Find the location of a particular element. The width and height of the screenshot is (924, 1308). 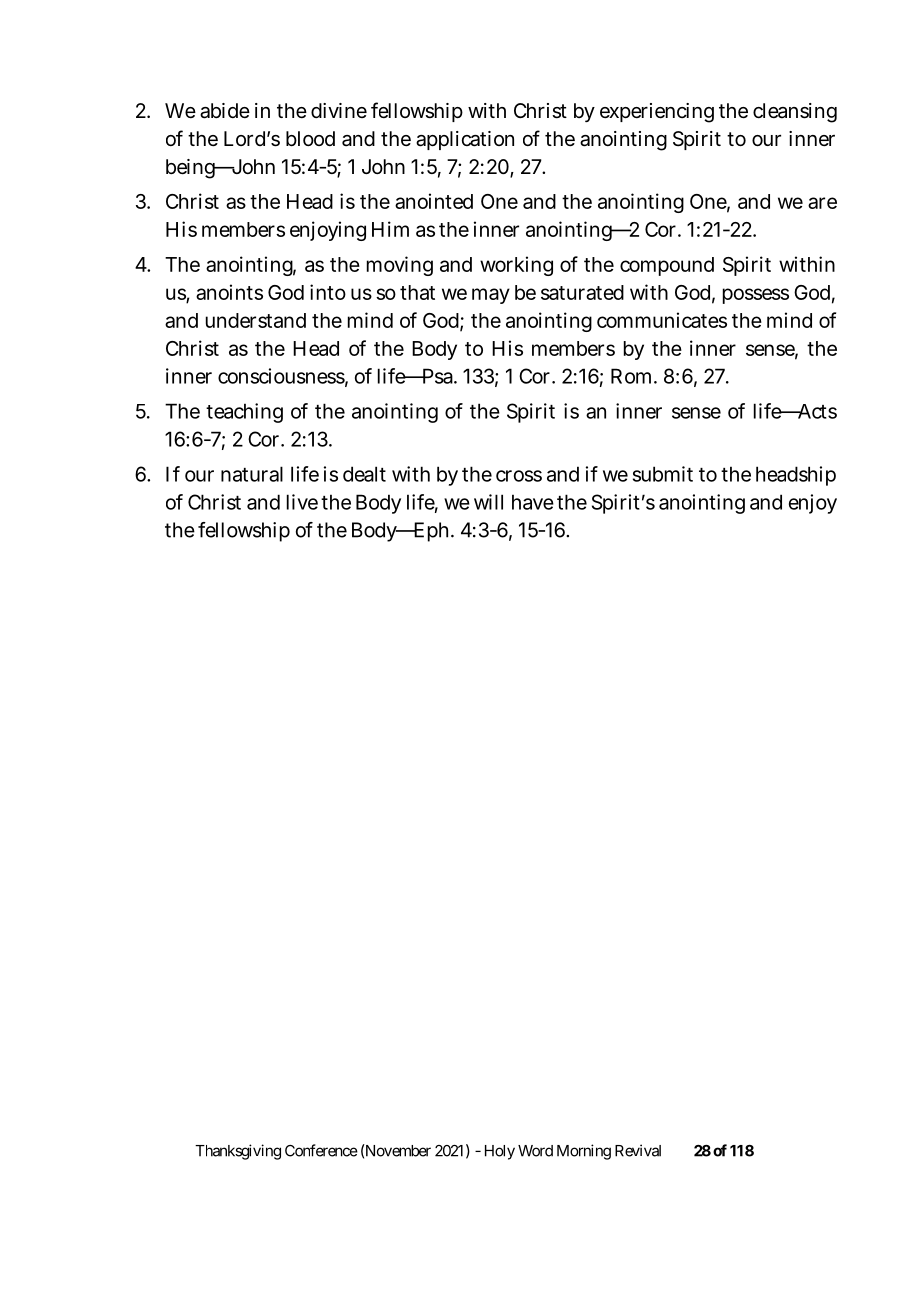

submit is located at coordinates (663, 474).
